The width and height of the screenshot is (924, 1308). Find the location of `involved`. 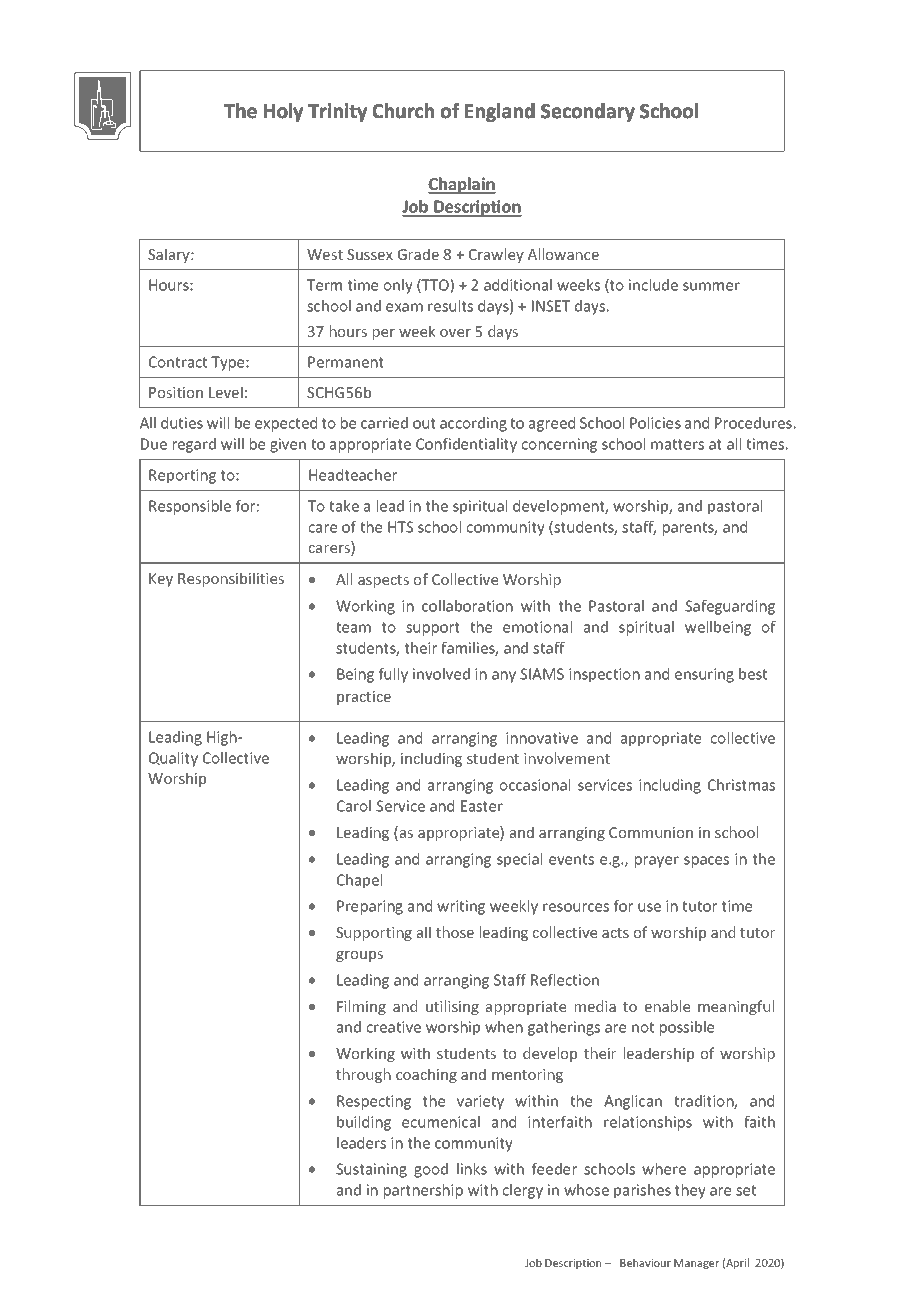

involved is located at coordinates (441, 674).
